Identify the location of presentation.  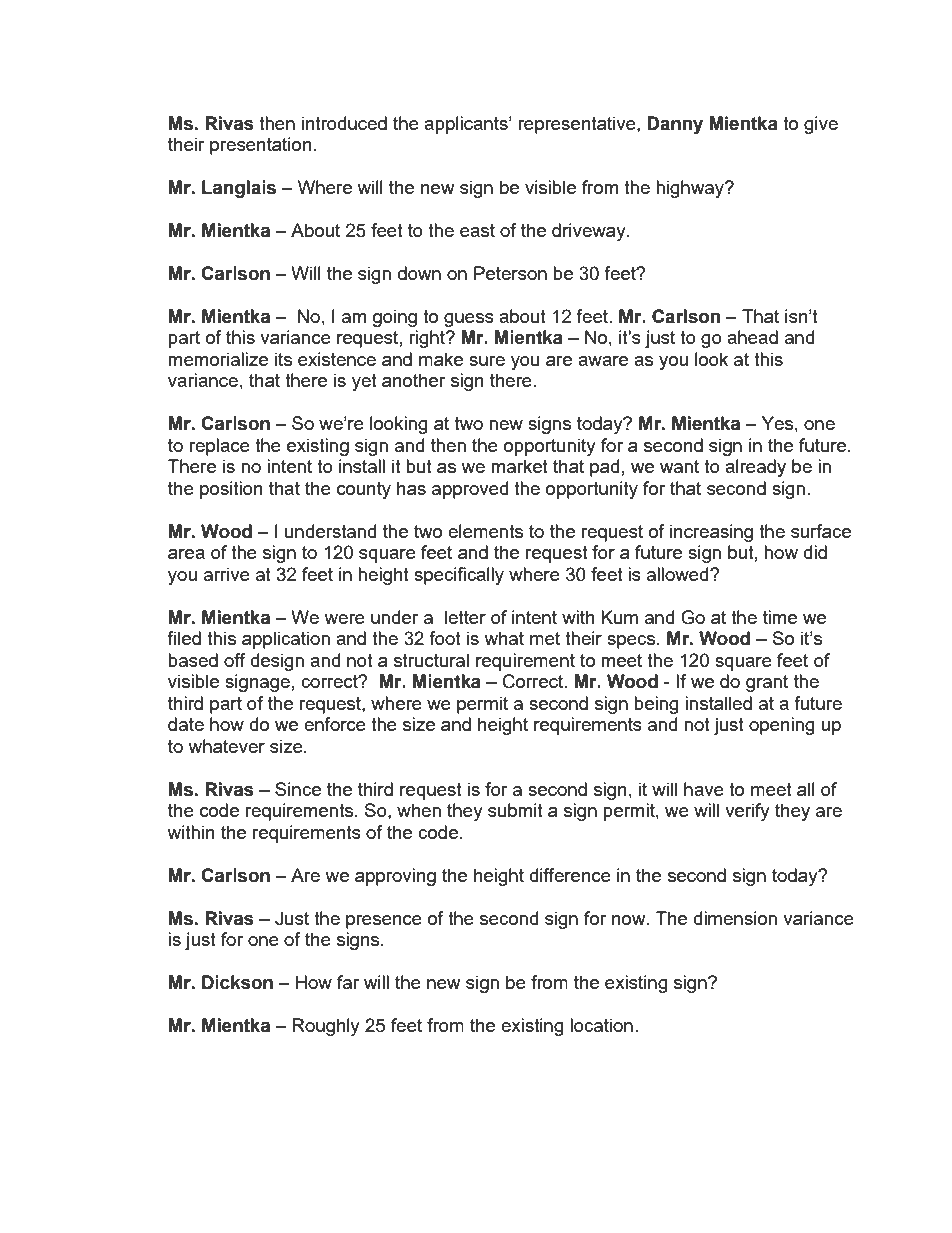
(261, 146).
